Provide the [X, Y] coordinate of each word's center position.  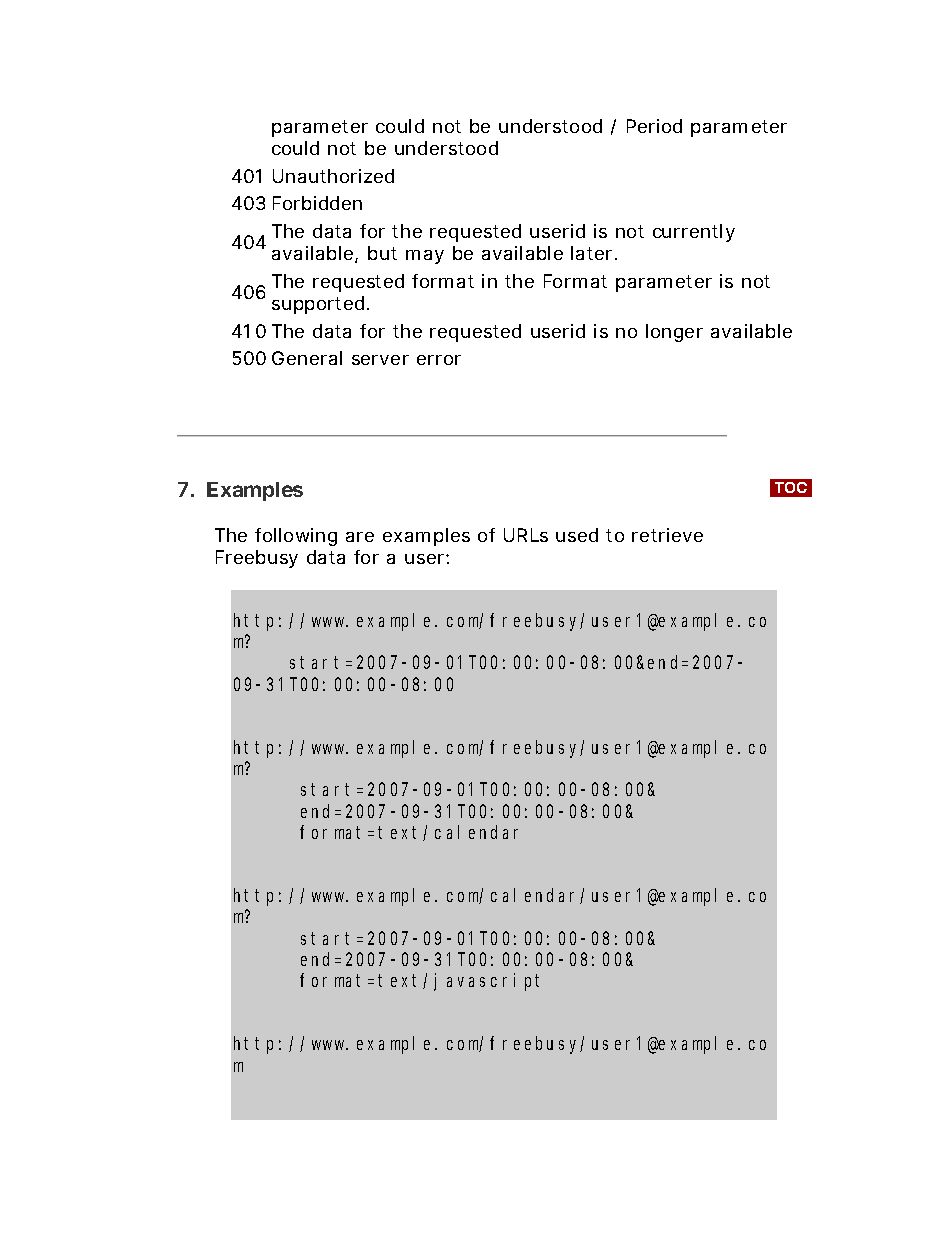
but [382, 253]
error [439, 360]
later [594, 253]
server [380, 360]
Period [654, 126]
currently [694, 233]
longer [674, 333]
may [425, 257]
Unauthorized [333, 176]
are [360, 537]
